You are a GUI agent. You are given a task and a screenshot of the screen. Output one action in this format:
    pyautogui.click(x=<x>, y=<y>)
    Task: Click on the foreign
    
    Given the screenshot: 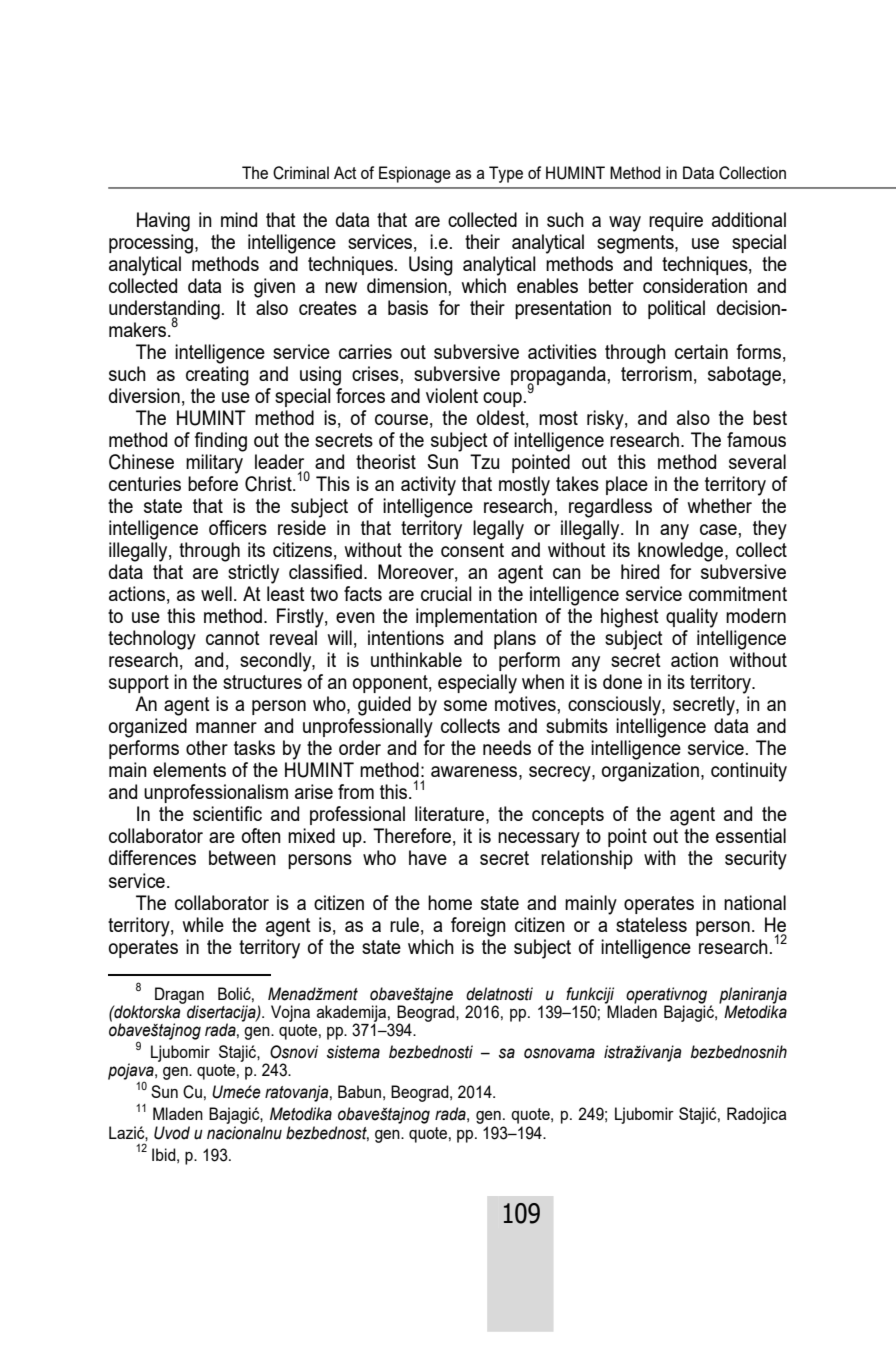 What is the action you would take?
    pyautogui.click(x=478, y=927)
